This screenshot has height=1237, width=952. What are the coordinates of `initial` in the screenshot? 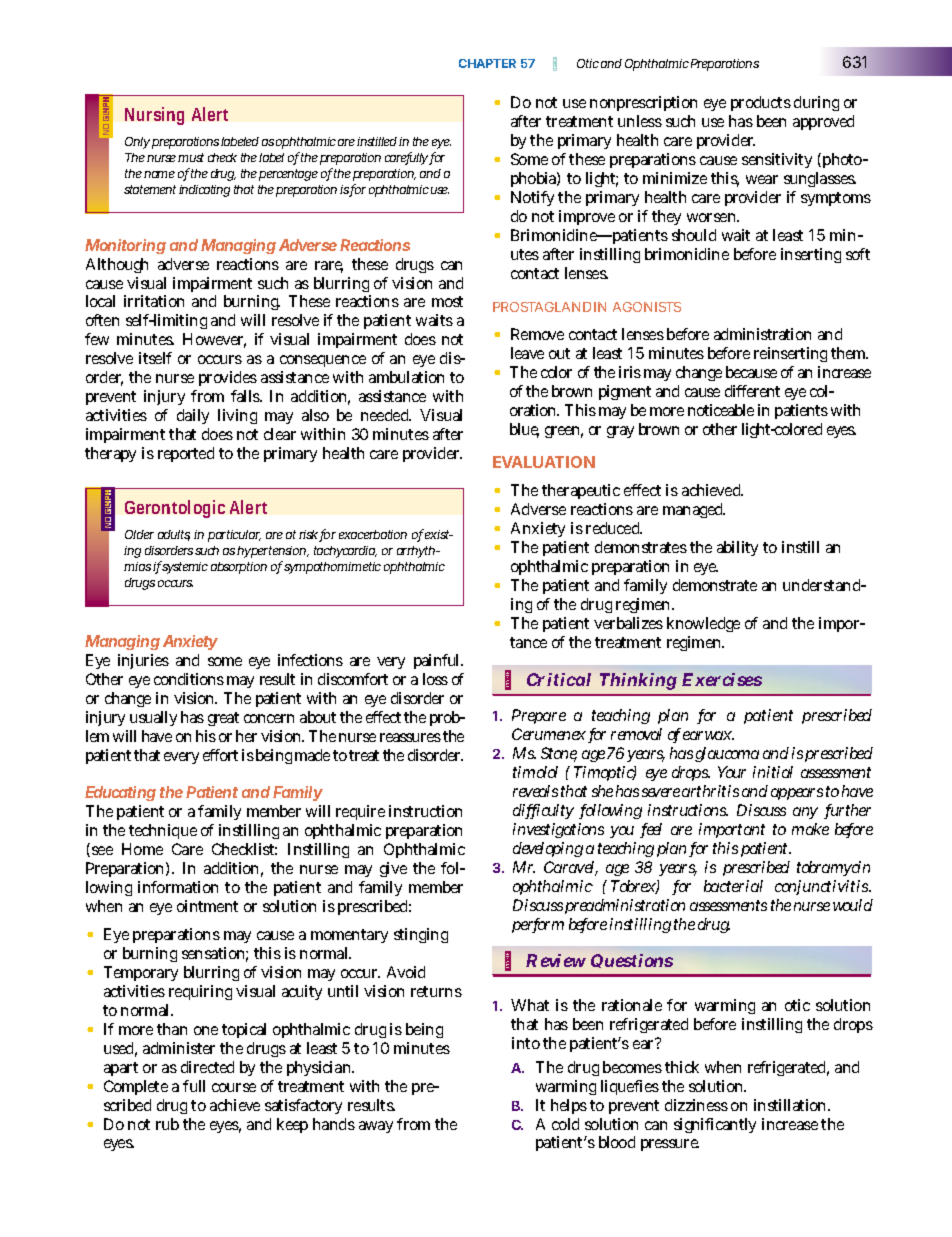 It's located at (773, 772).
